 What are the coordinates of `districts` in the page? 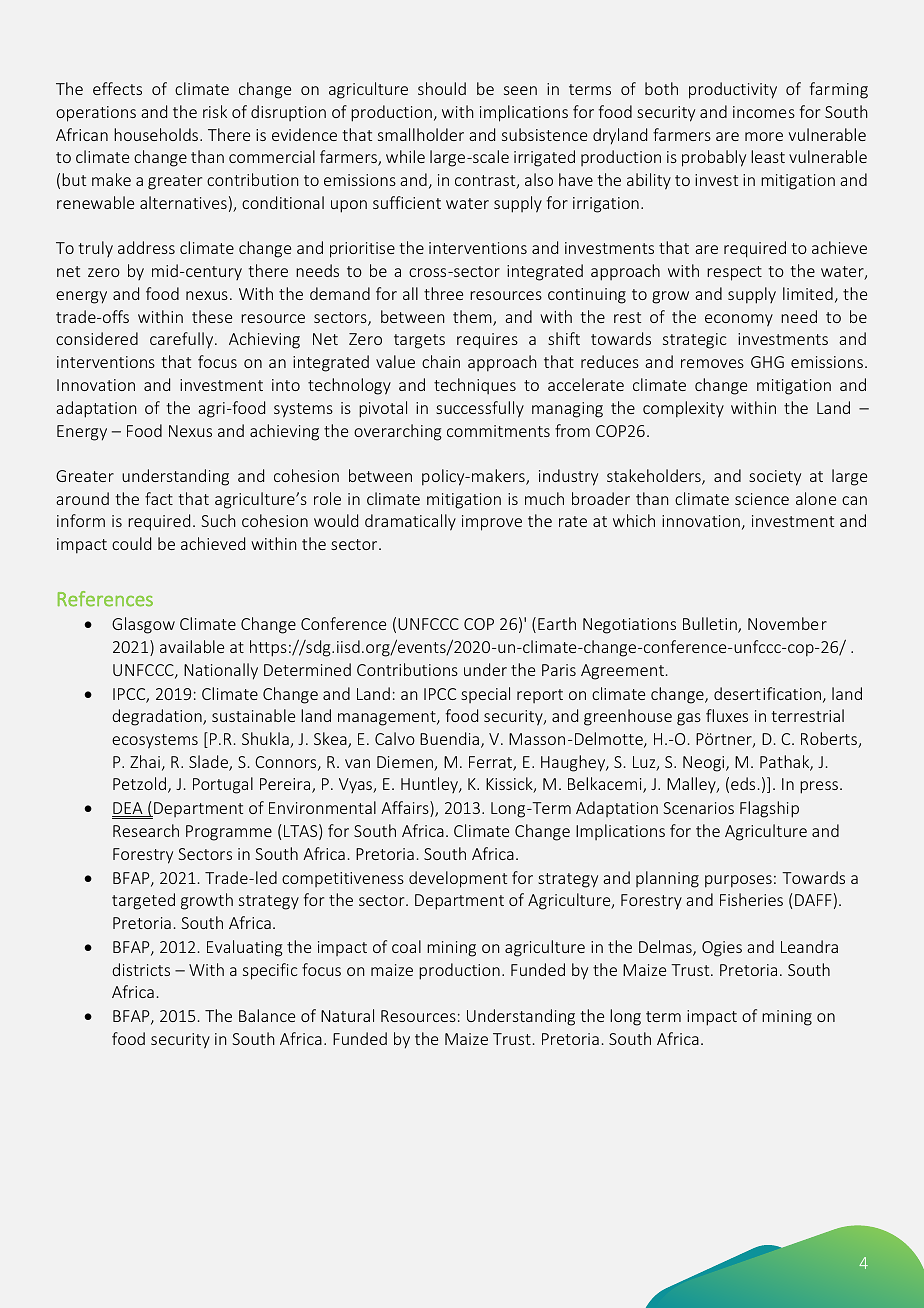 It's located at (141, 969).
